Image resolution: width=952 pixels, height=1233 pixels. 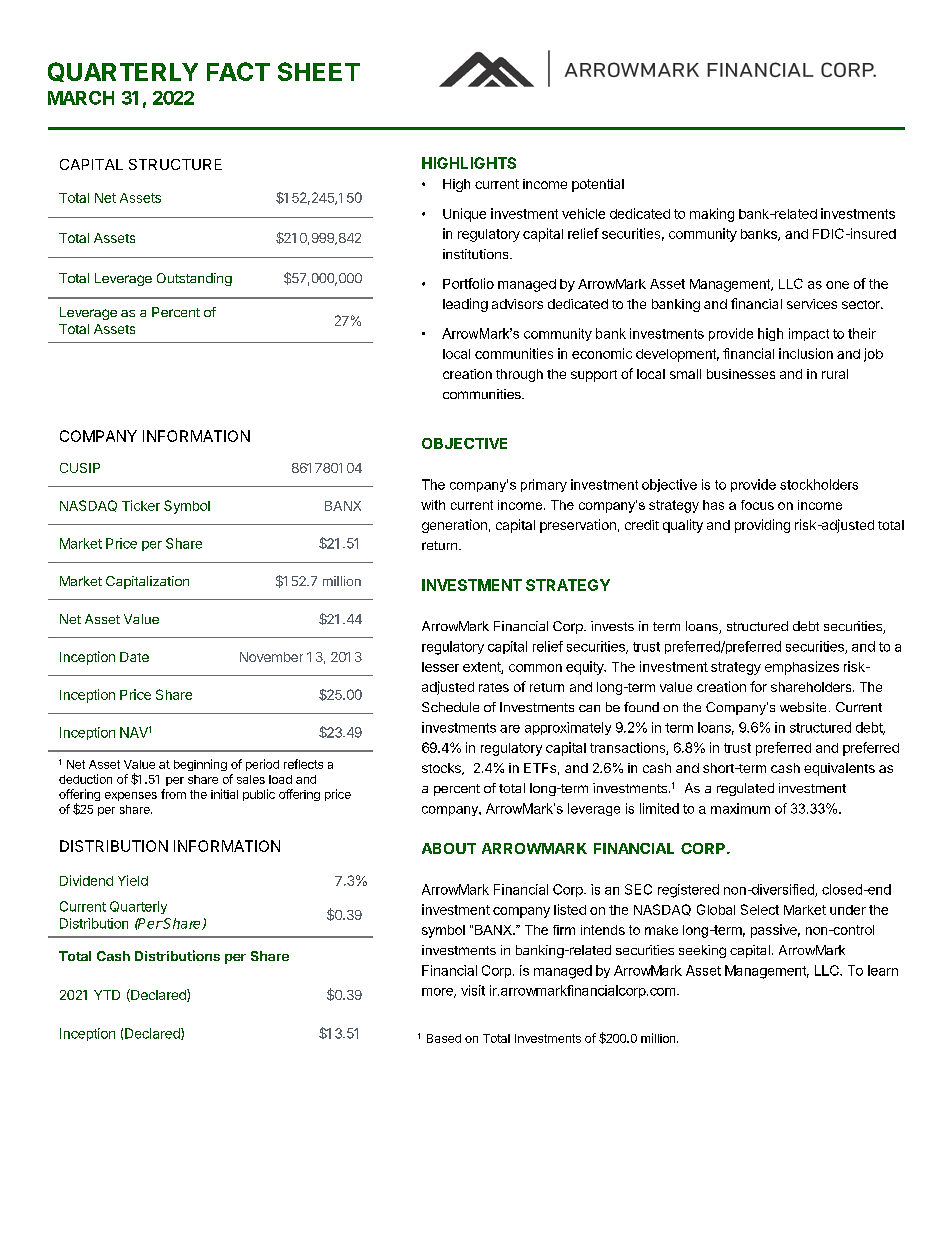 What do you see at coordinates (544, 485) in the page?
I see `primary` at bounding box center [544, 485].
